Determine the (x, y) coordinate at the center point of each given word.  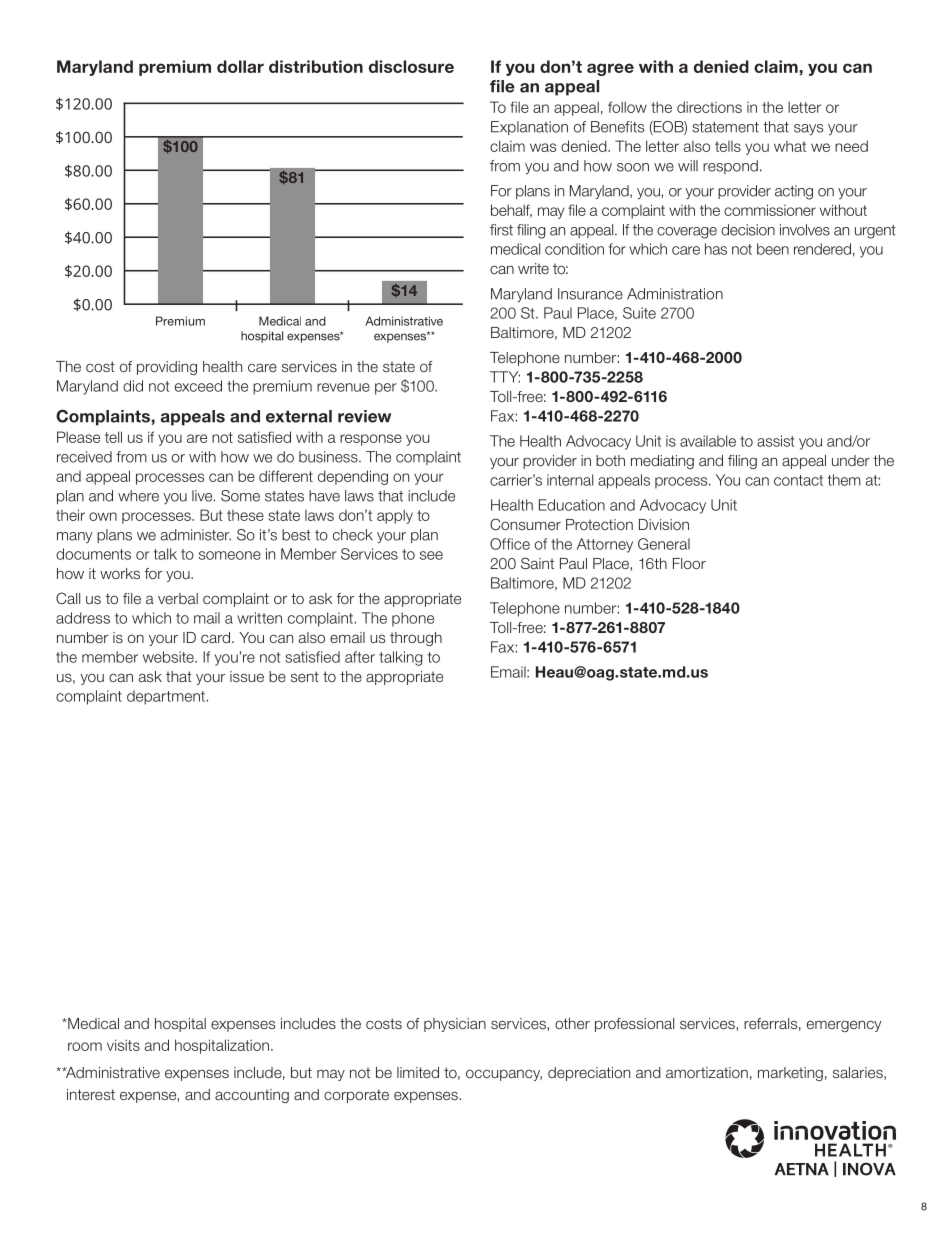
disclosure (411, 66)
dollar (240, 66)
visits (123, 1045)
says (808, 129)
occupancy (504, 1075)
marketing (790, 1074)
